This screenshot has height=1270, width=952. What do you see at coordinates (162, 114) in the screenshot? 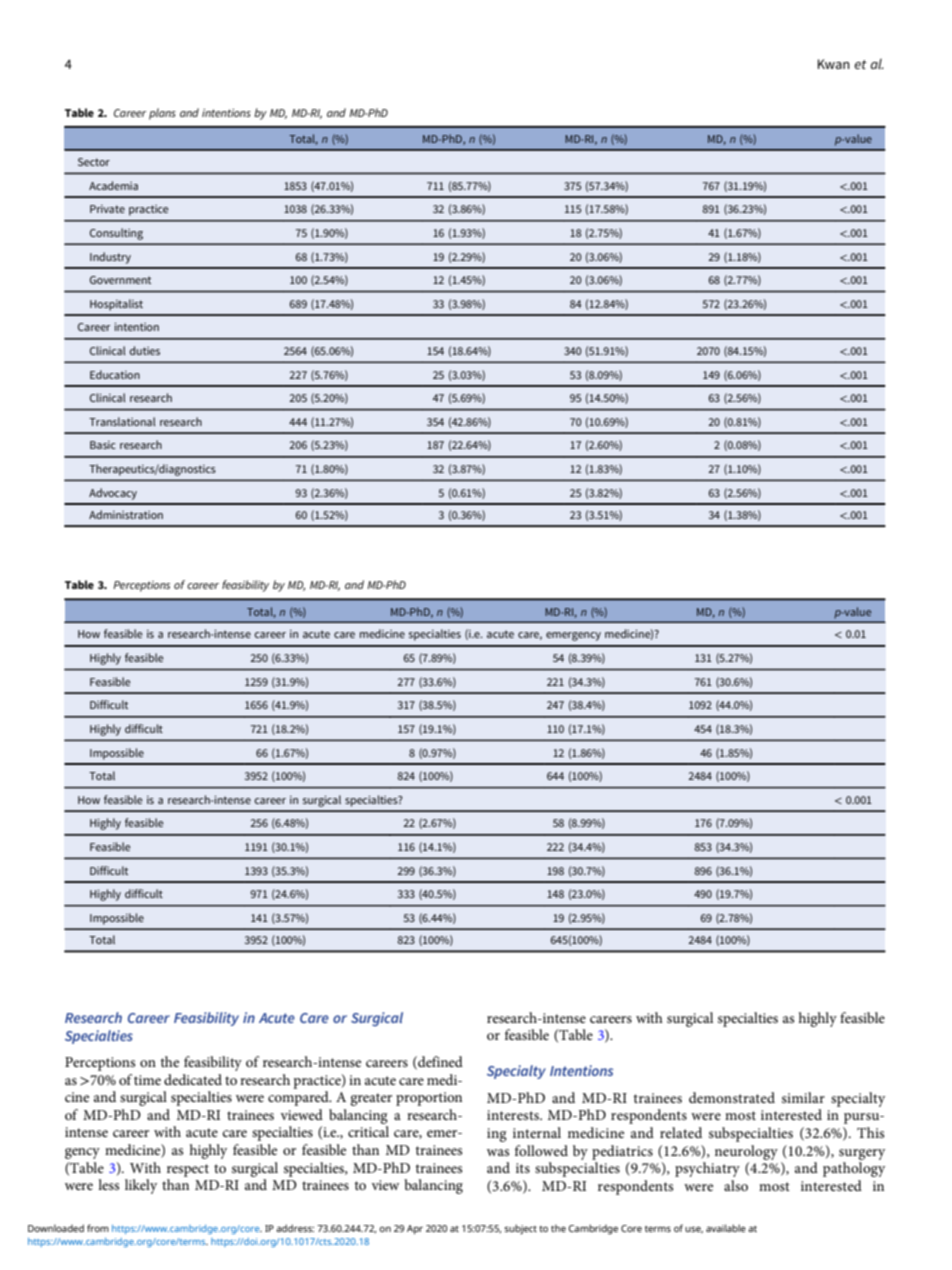
I see `plans` at bounding box center [162, 114].
